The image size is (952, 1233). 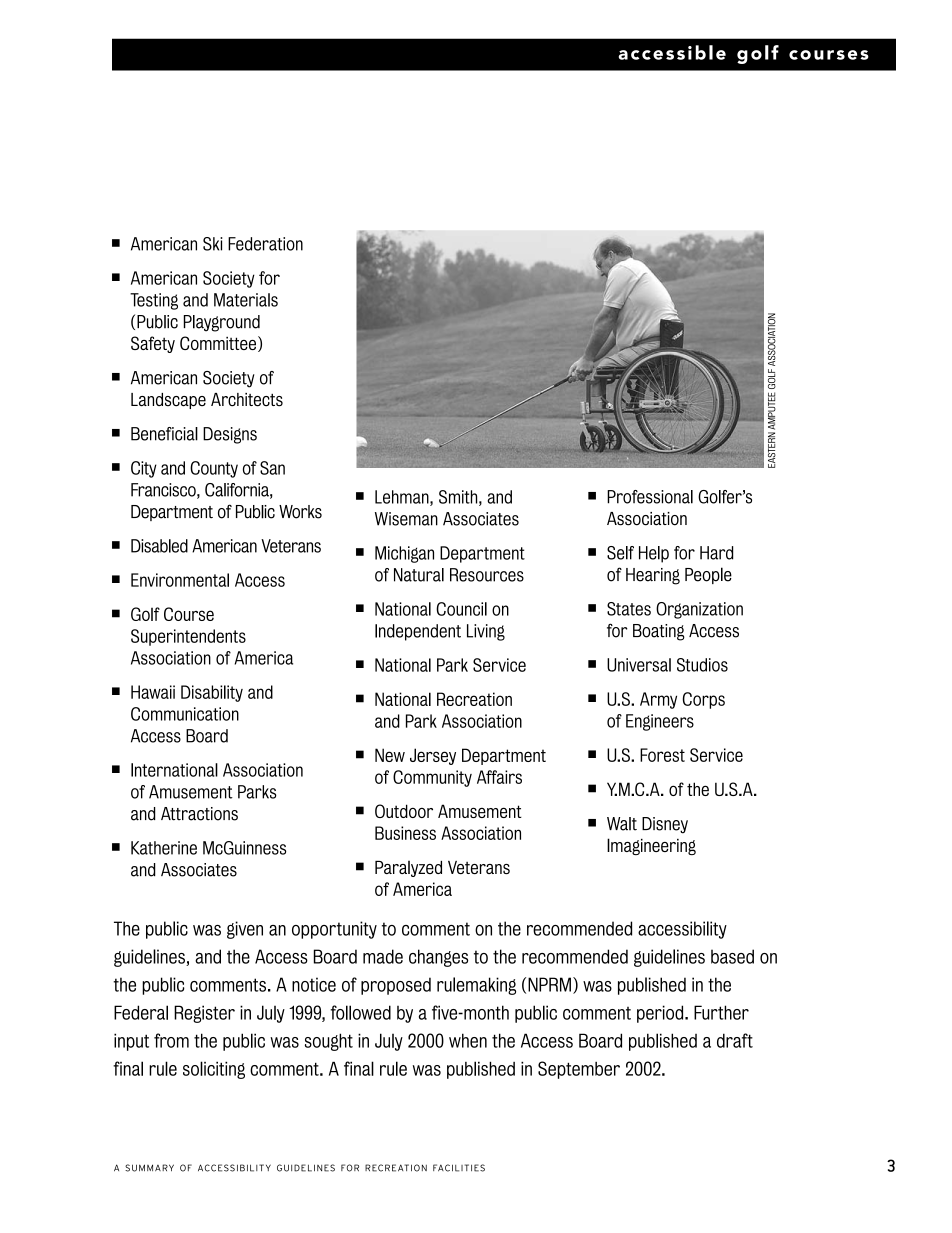 I want to click on Paralyzed, so click(x=408, y=869).
